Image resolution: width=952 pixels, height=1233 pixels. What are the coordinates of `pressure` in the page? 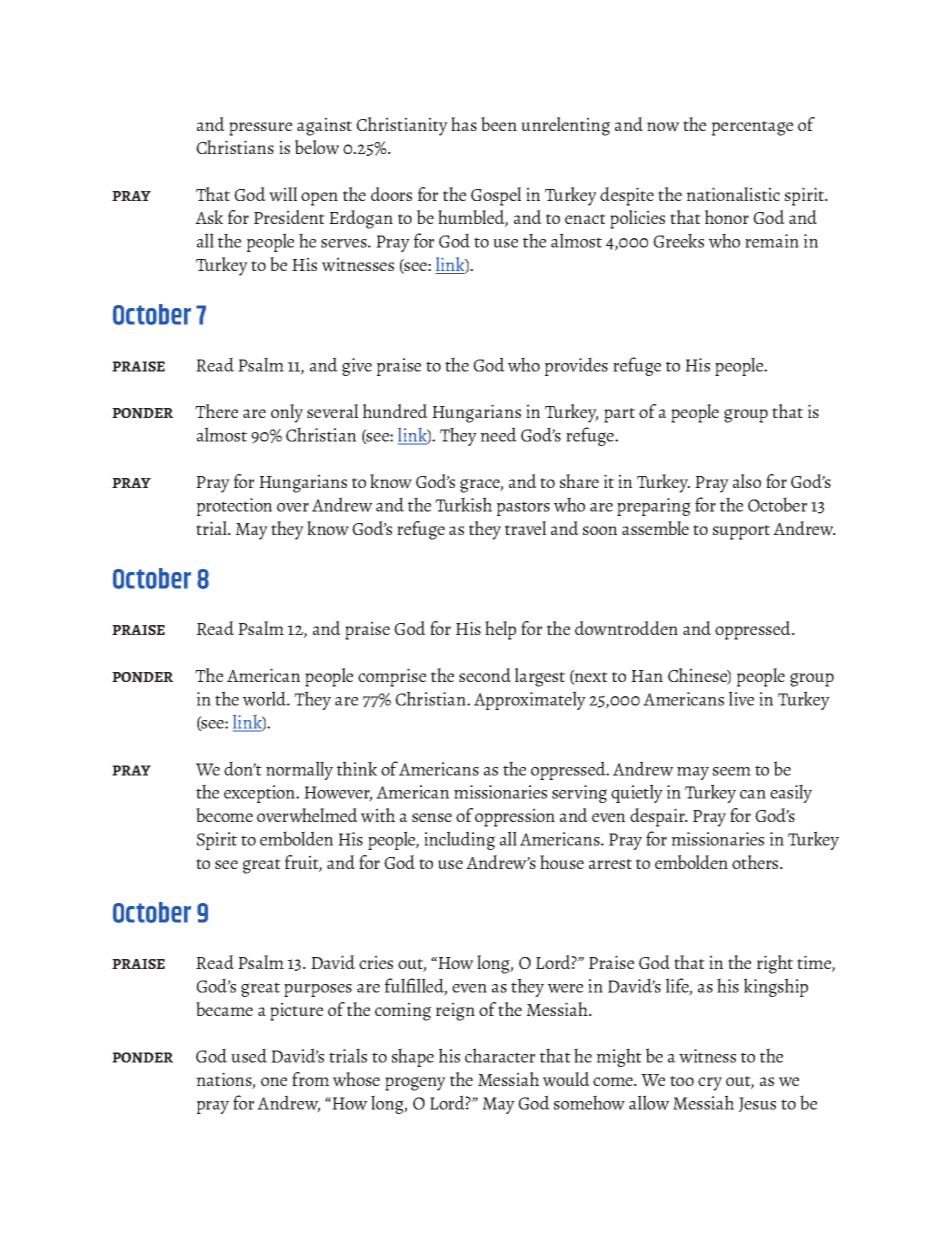 It's located at (260, 129).
